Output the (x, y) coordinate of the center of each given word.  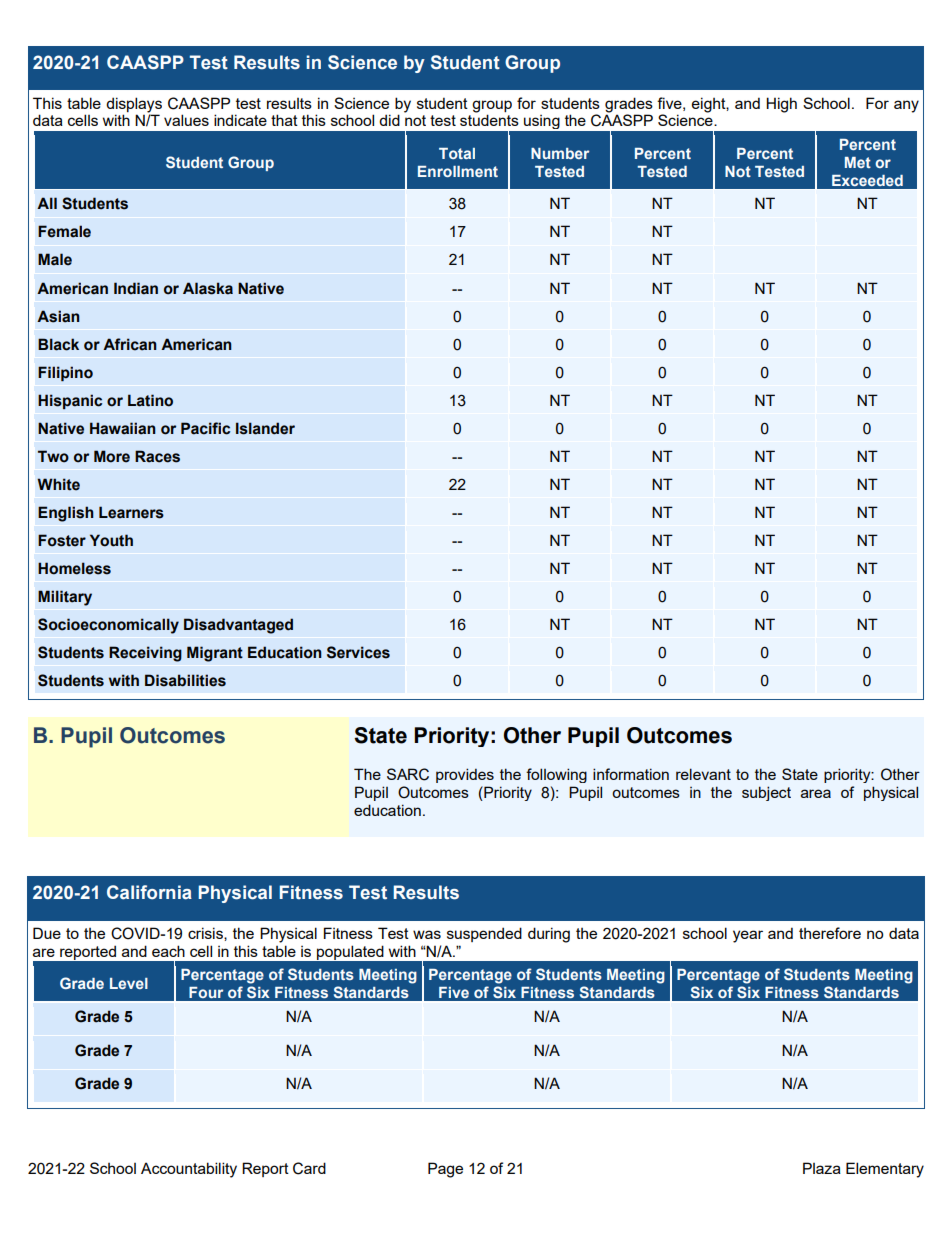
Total (457, 153)
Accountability (189, 1170)
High (781, 105)
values (186, 120)
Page (445, 1170)
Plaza (822, 1168)
